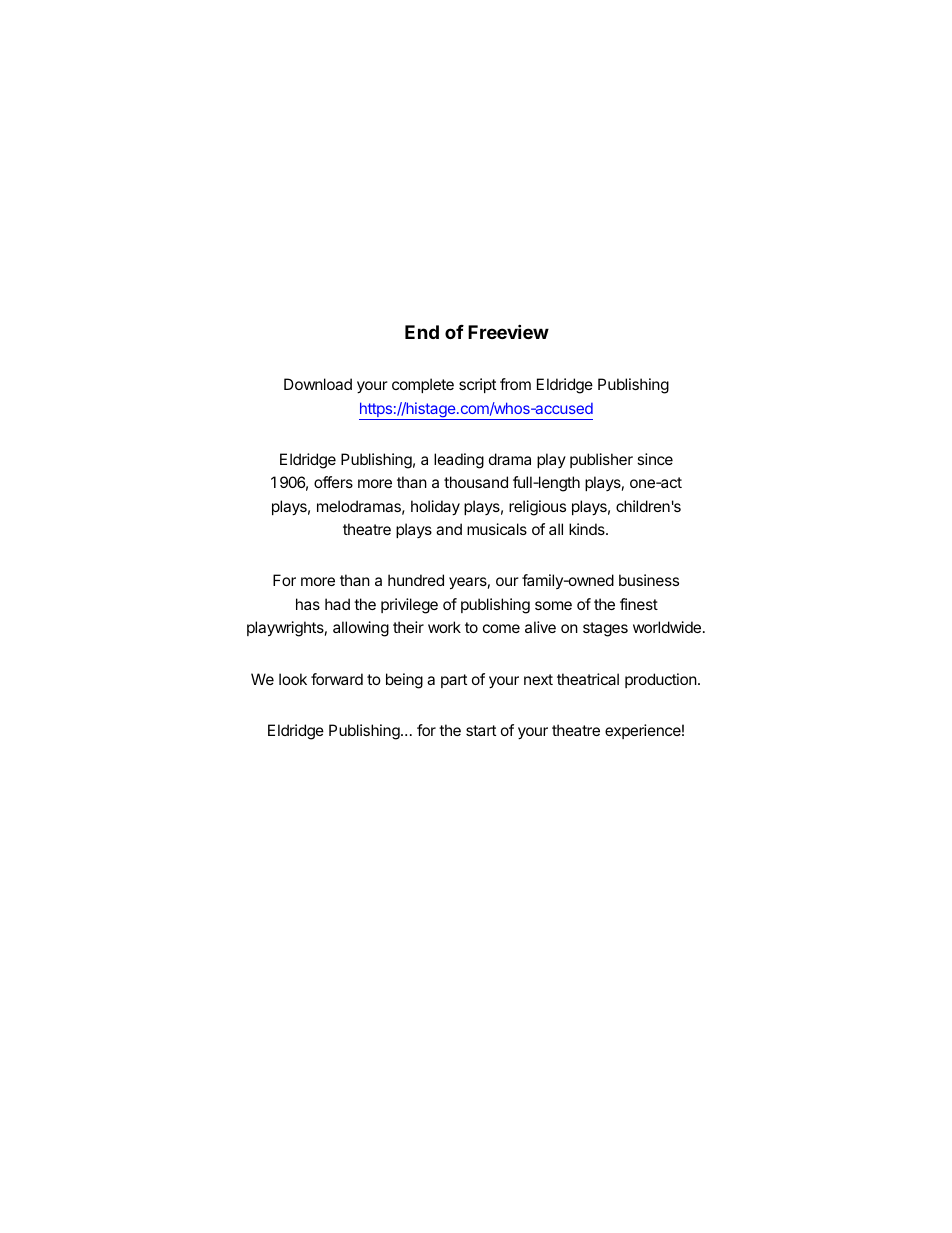 This screenshot has height=1233, width=952. I want to click on publisher, so click(601, 460).
